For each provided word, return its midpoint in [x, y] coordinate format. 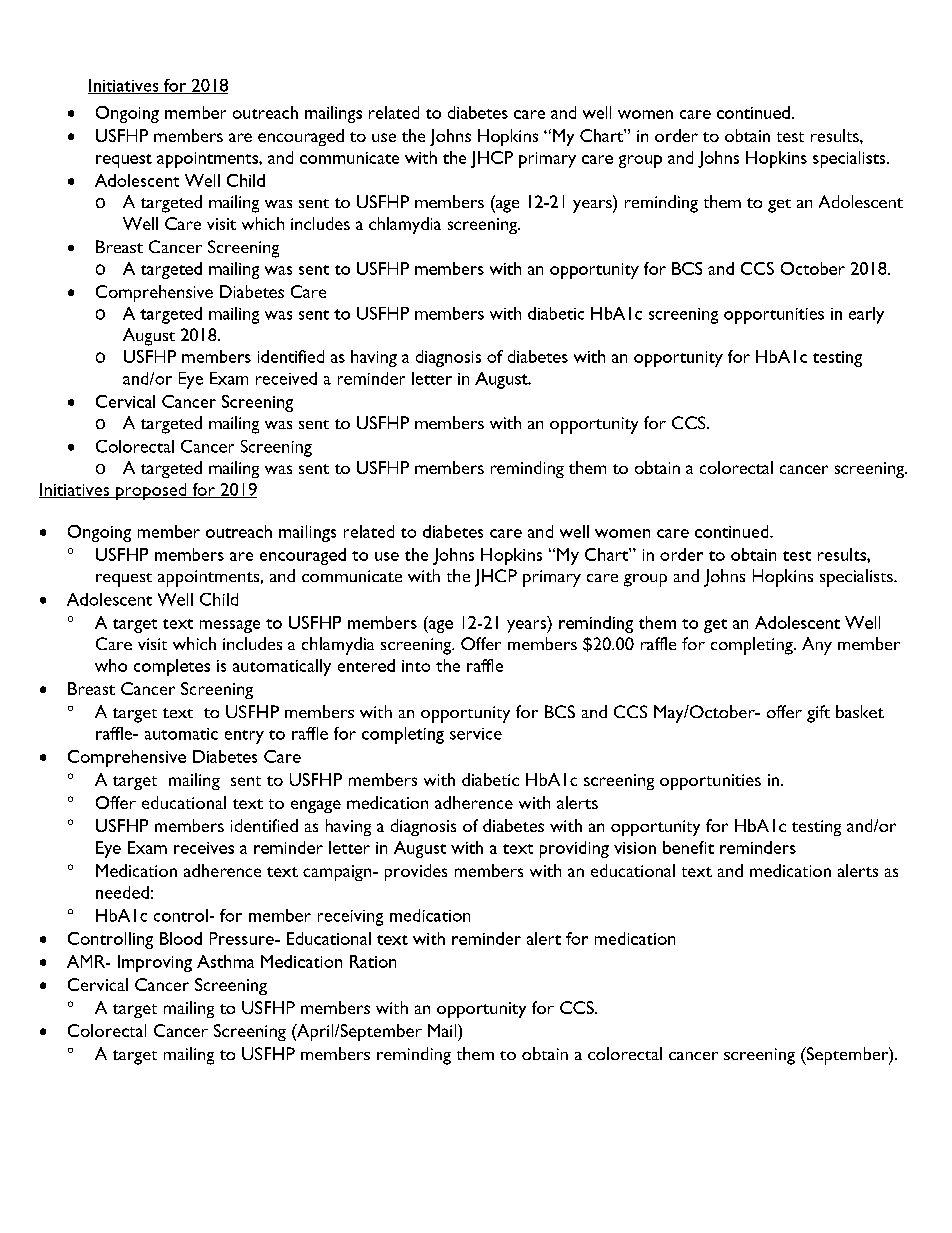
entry [244, 737]
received [286, 378]
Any [817, 646]
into [416, 666]
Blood [181, 938]
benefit [688, 847]
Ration [373, 961]
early [866, 315]
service [476, 734]
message [230, 626]
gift [818, 714]
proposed [151, 491]
